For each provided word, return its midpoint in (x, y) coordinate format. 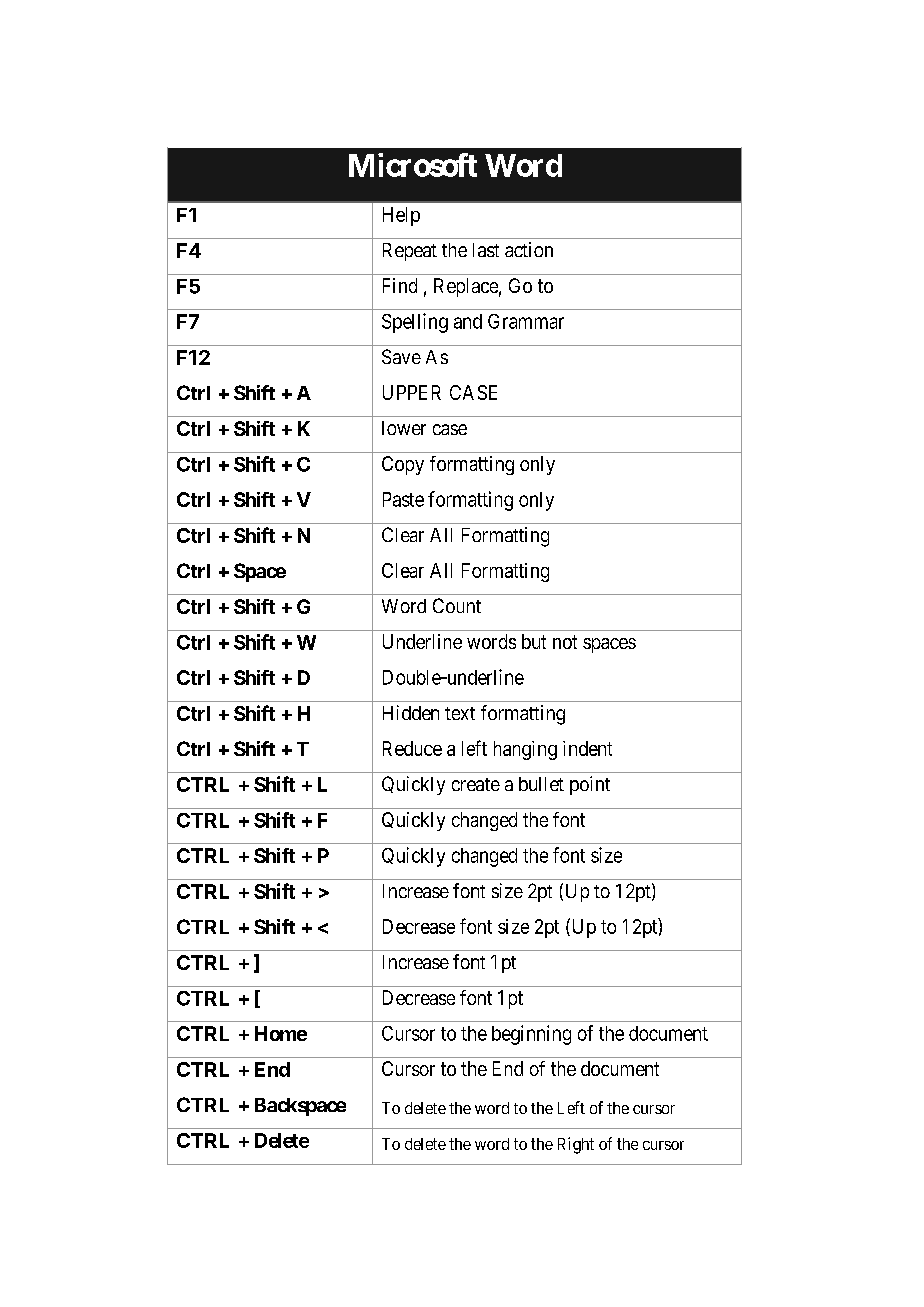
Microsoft (413, 165)
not (565, 642)
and (468, 321)
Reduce (412, 748)
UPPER (412, 392)
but (534, 641)
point (590, 785)
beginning (531, 1035)
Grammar (526, 321)
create (476, 784)
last (486, 250)
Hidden (411, 712)
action (529, 249)
